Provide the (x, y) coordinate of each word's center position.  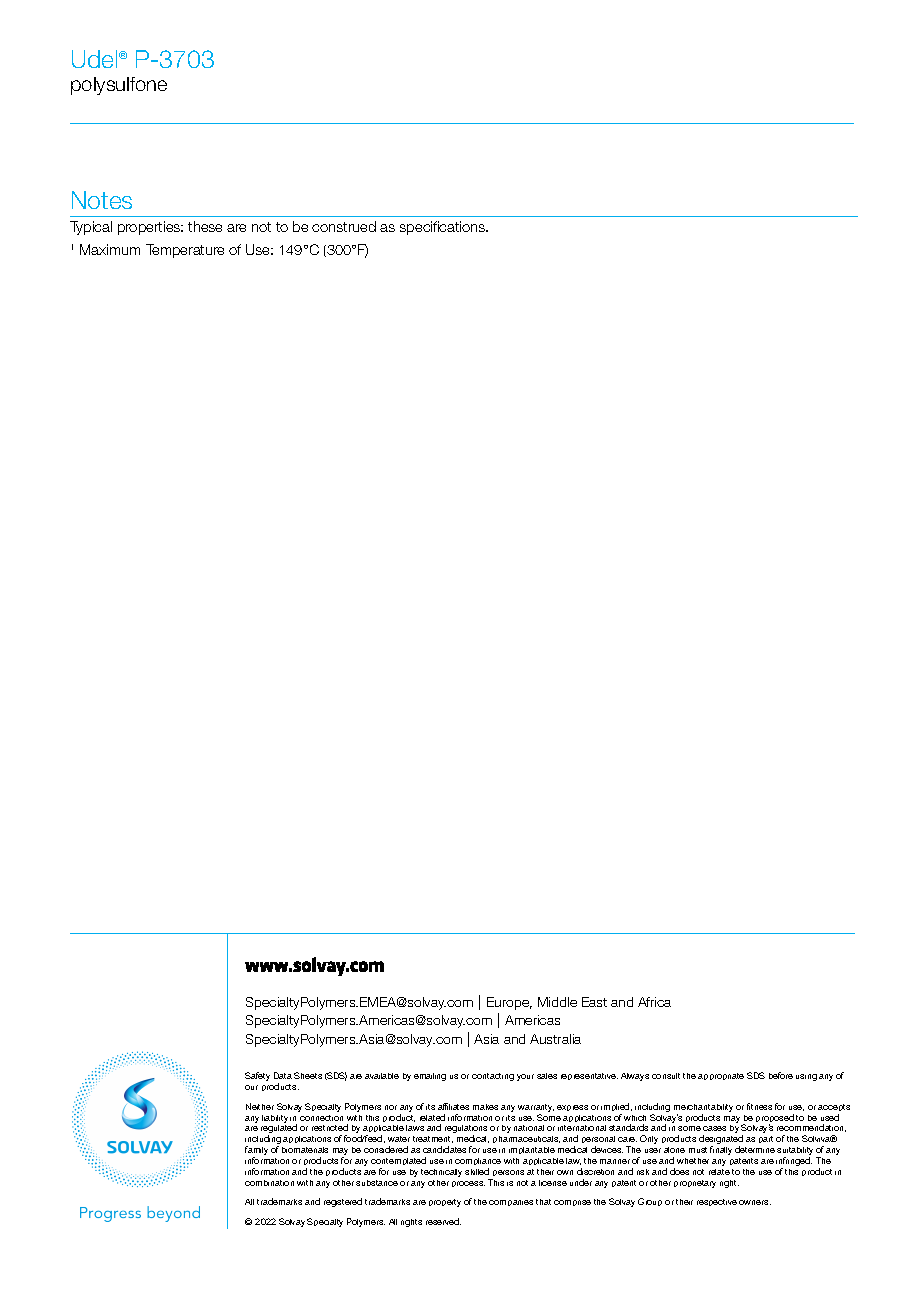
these (205, 226)
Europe (509, 1003)
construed (344, 226)
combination (269, 1183)
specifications (444, 228)
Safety (257, 1076)
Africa (654, 1002)
